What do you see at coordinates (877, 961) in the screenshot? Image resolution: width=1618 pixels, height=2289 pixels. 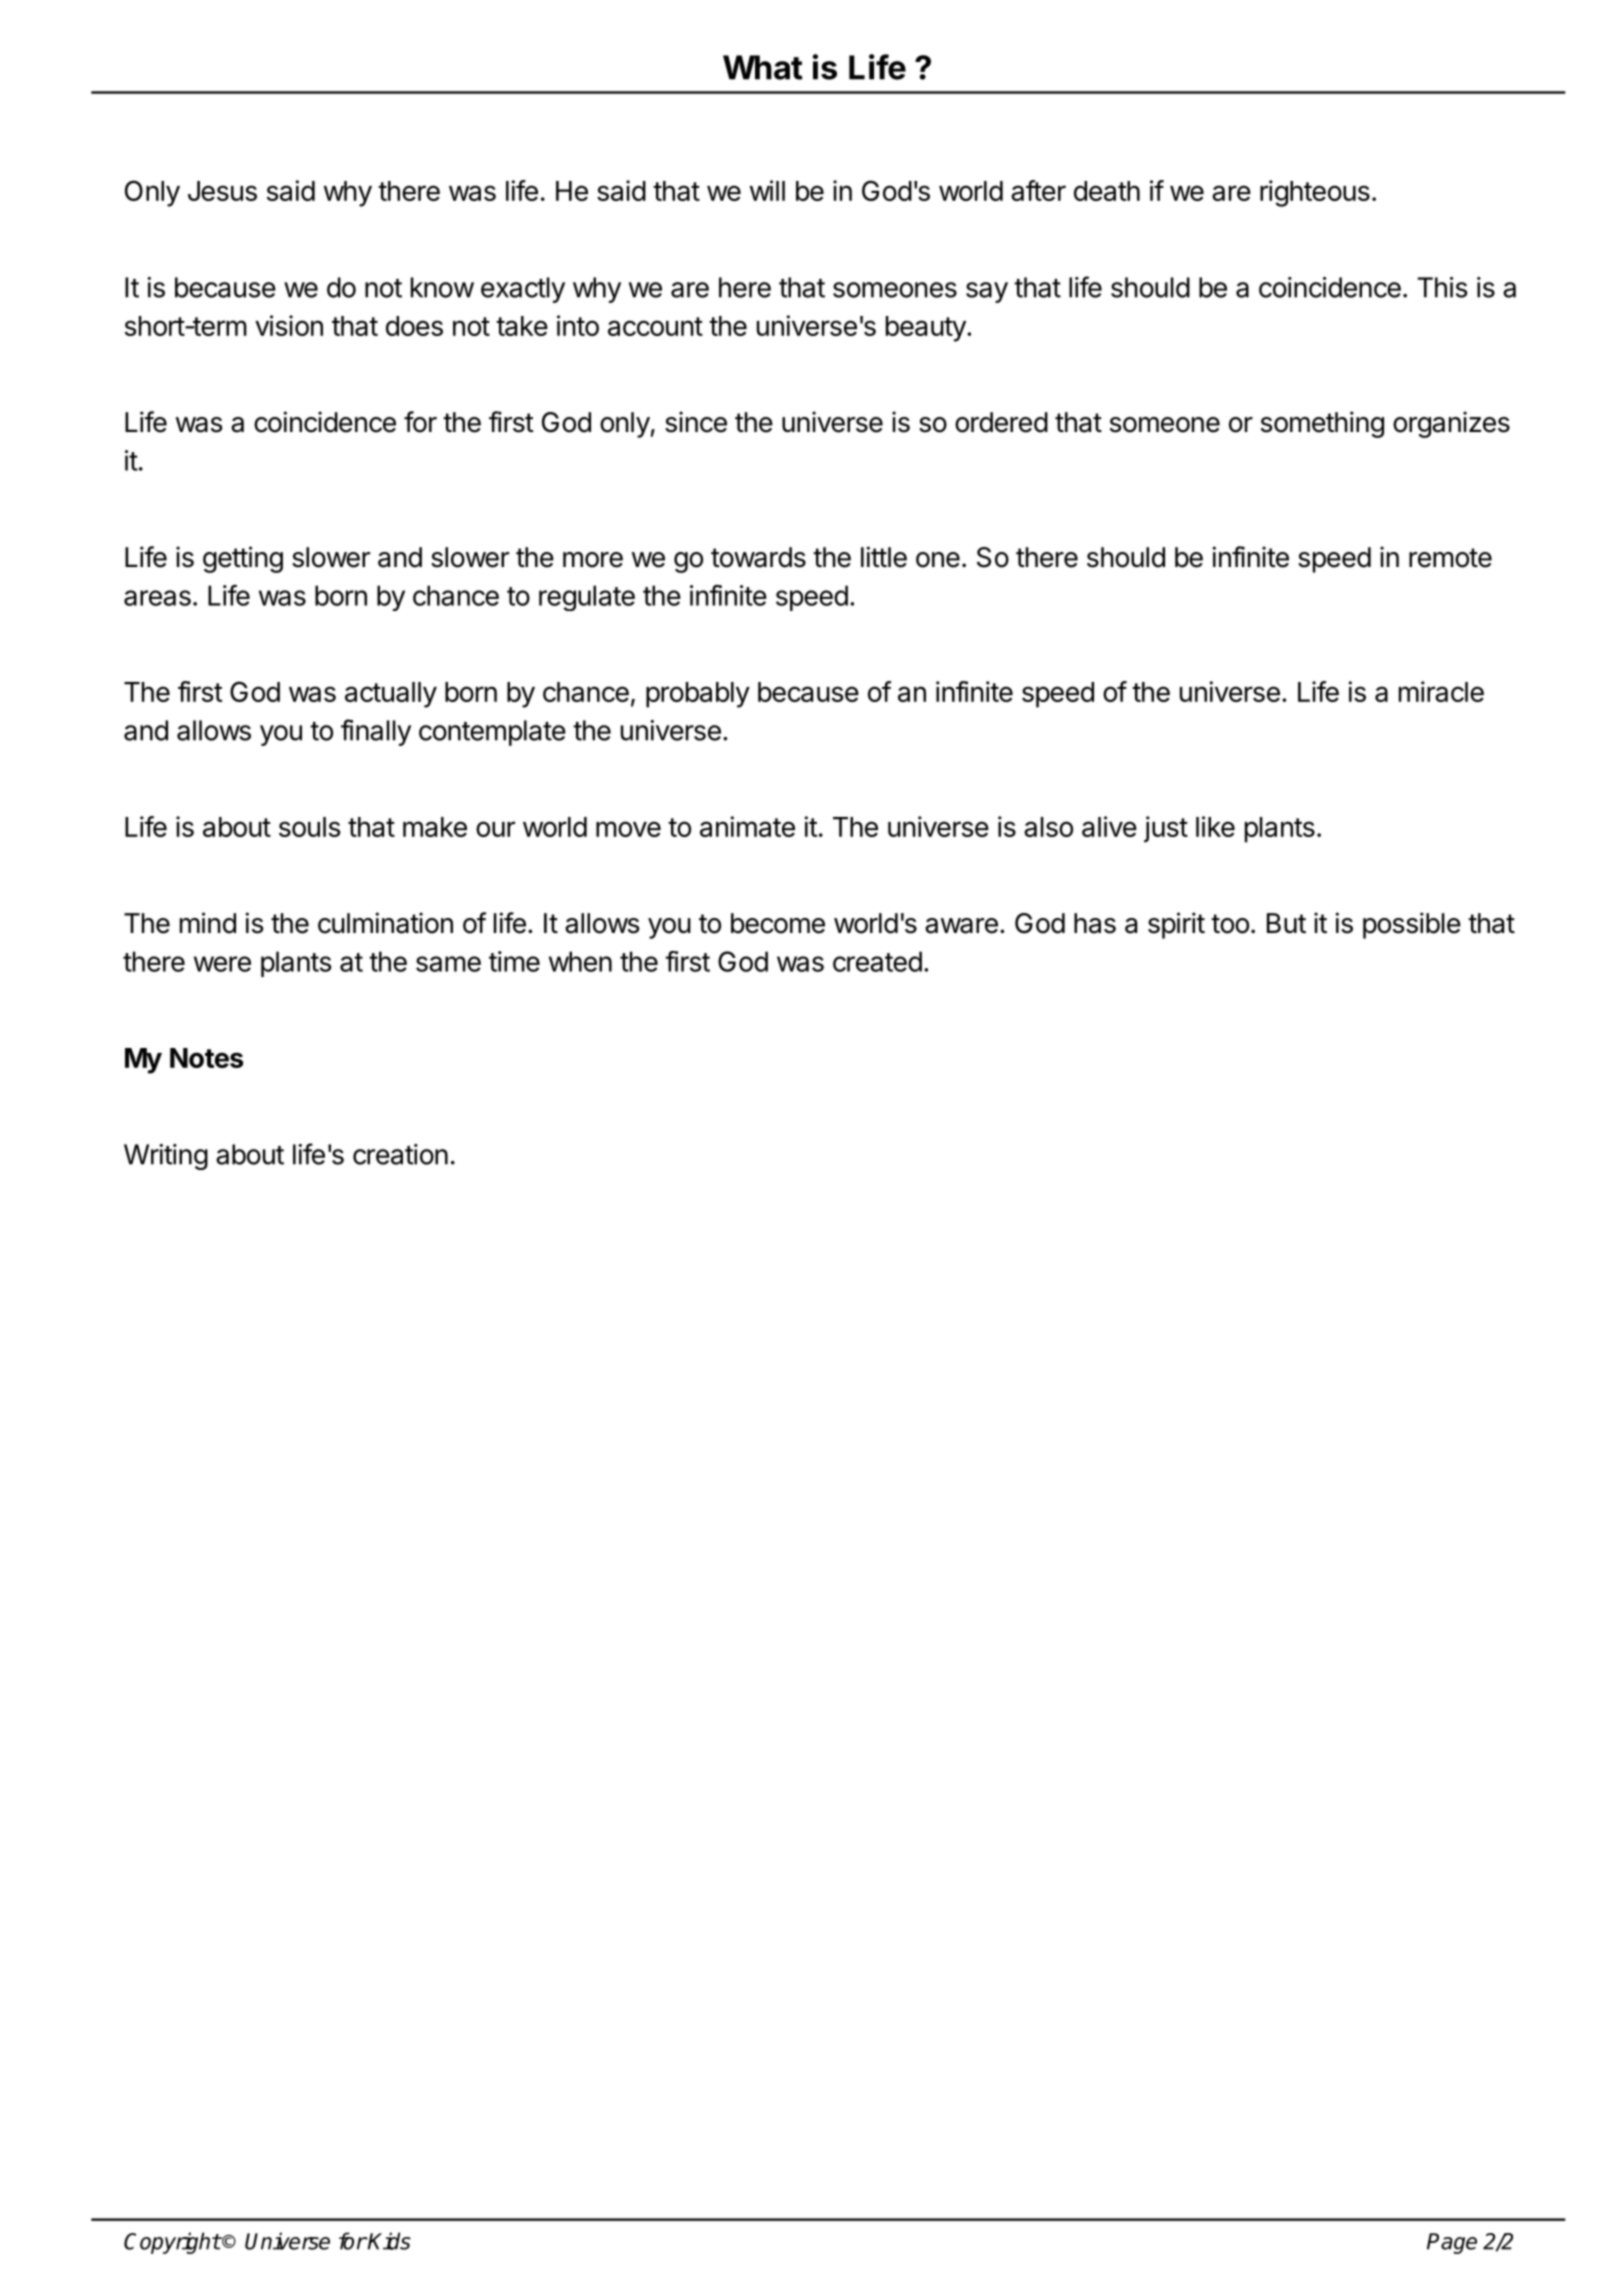 I see `created` at bounding box center [877, 961].
